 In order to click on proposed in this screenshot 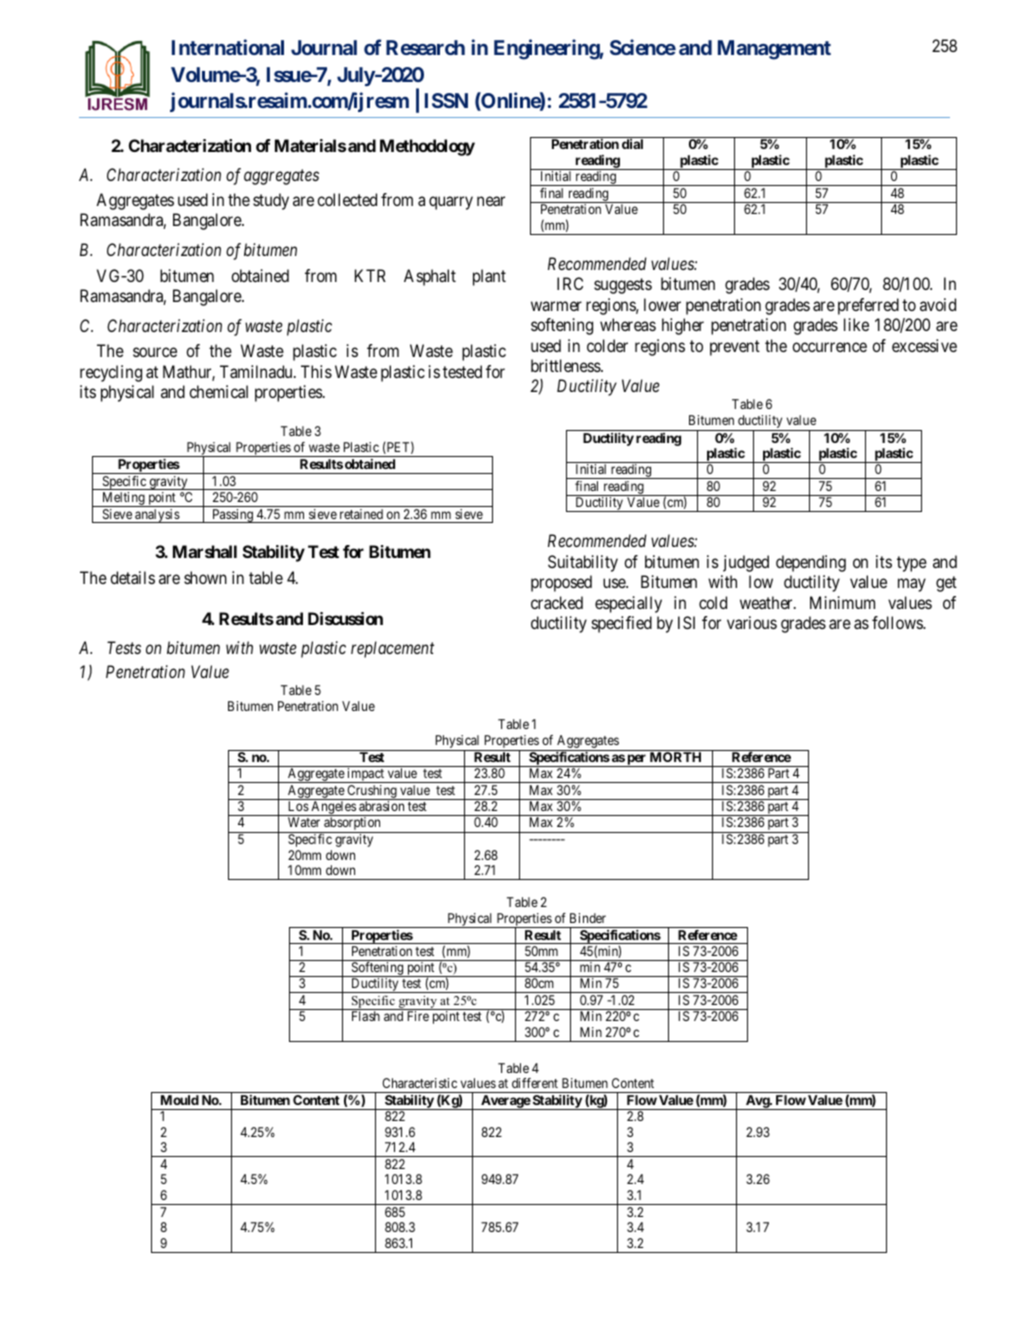, I will do `click(561, 583)`.
